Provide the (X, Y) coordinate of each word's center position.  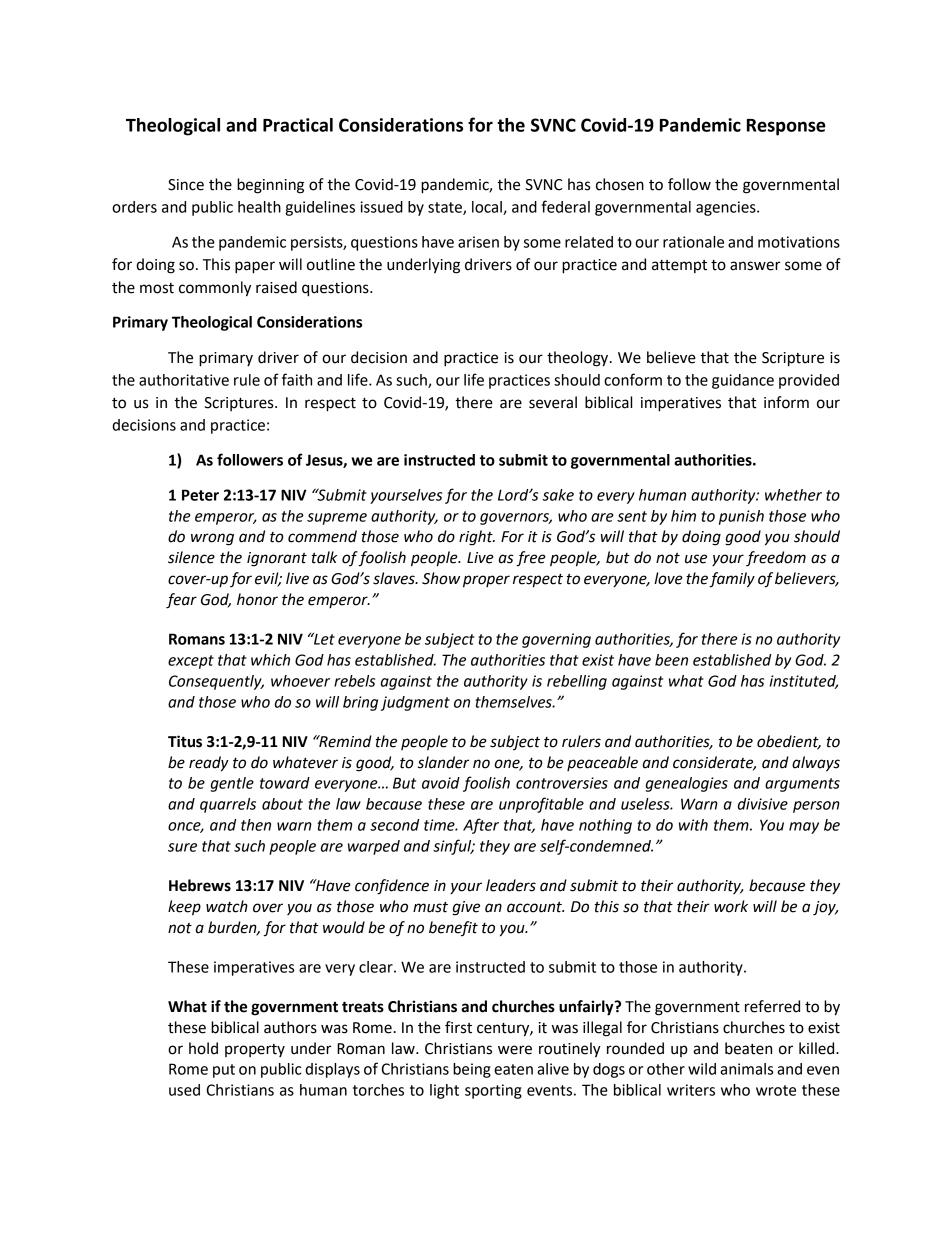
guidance (743, 381)
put (224, 1071)
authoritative (184, 380)
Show (441, 578)
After (481, 826)
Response (786, 127)
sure (182, 847)
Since (186, 185)
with (693, 825)
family (732, 580)
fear (181, 601)
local (488, 208)
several (553, 402)
